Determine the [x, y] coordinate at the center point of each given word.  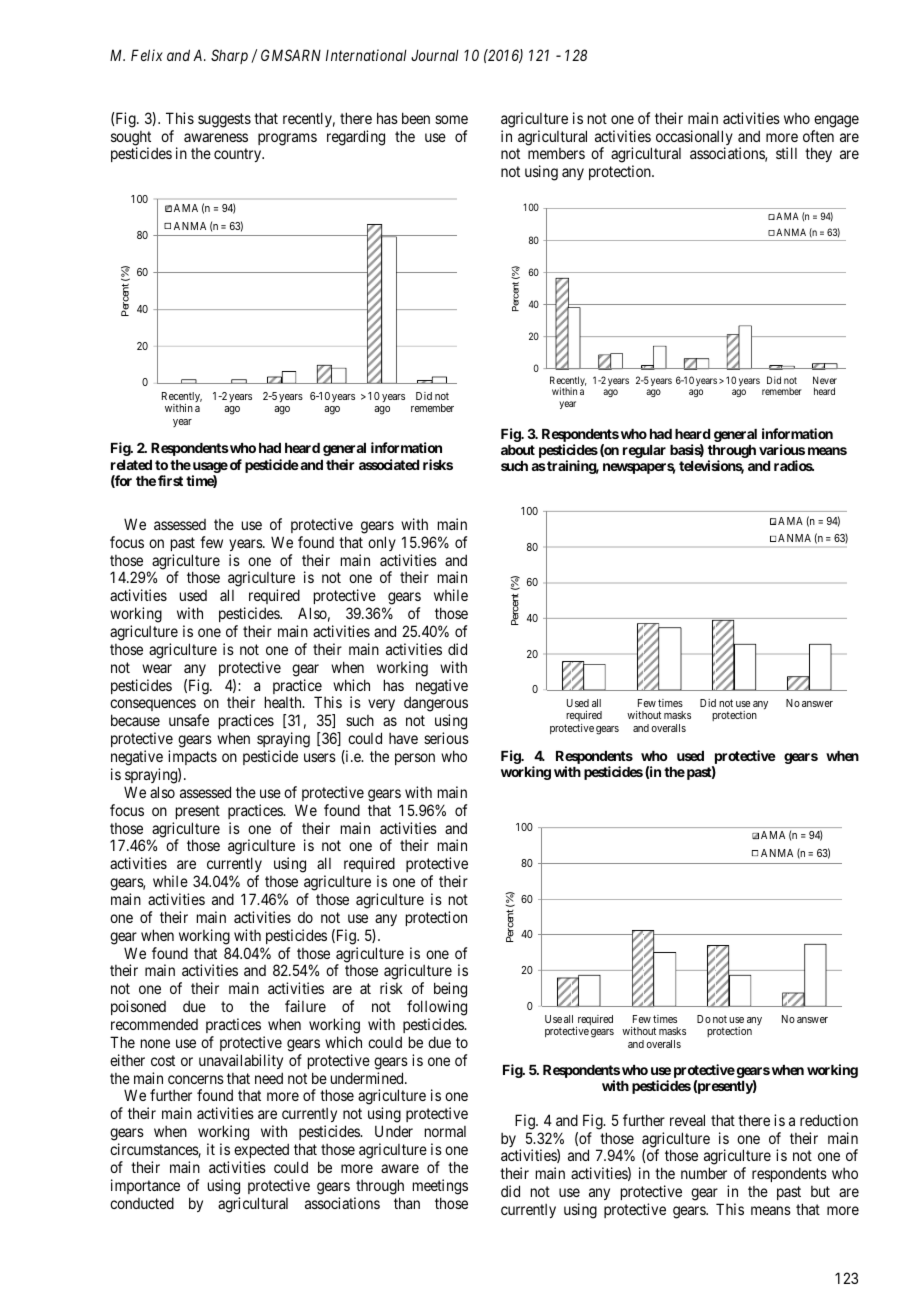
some [451, 119]
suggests [224, 120]
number [704, 1173]
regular [644, 451]
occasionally [694, 139]
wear [157, 668]
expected [261, 1150]
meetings [440, 1187]
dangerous [436, 705]
